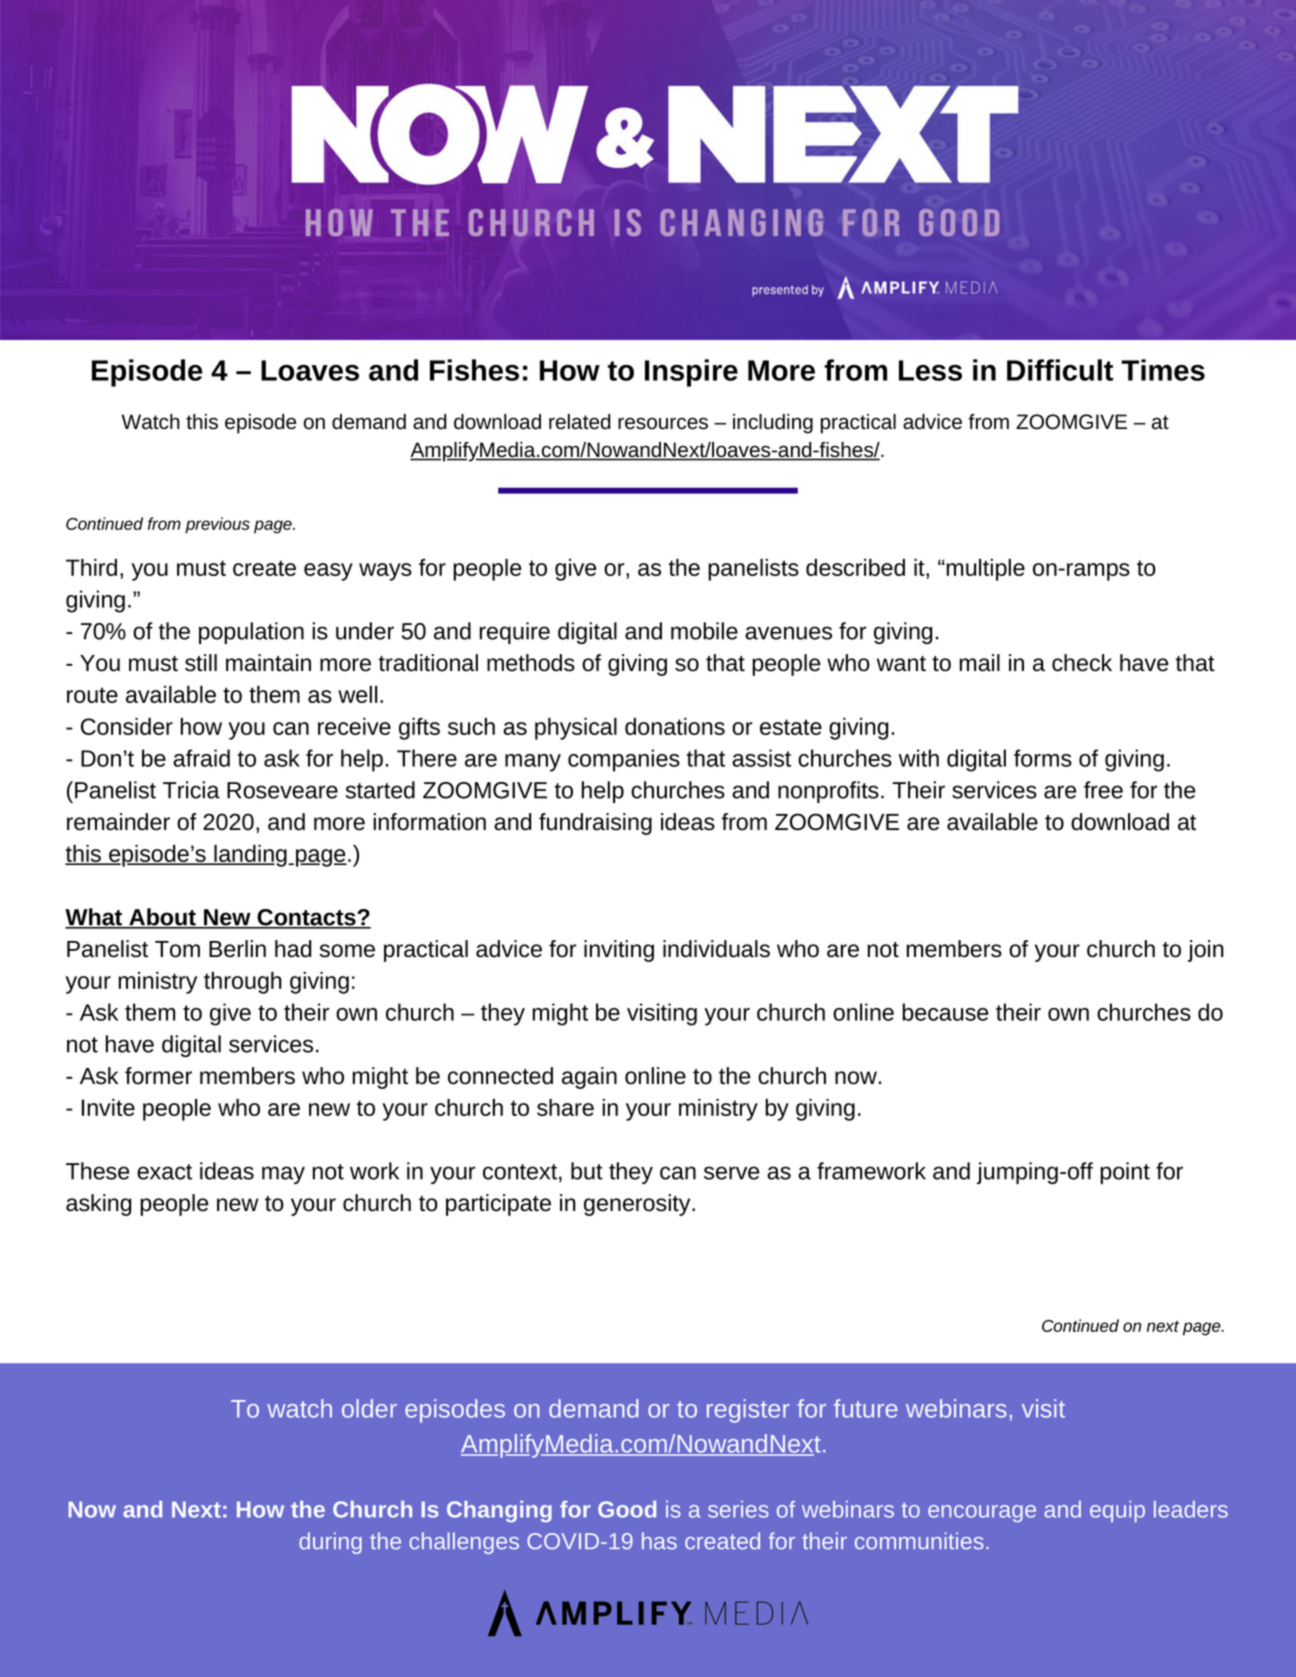  What do you see at coordinates (675, 726) in the screenshot?
I see `donations` at bounding box center [675, 726].
